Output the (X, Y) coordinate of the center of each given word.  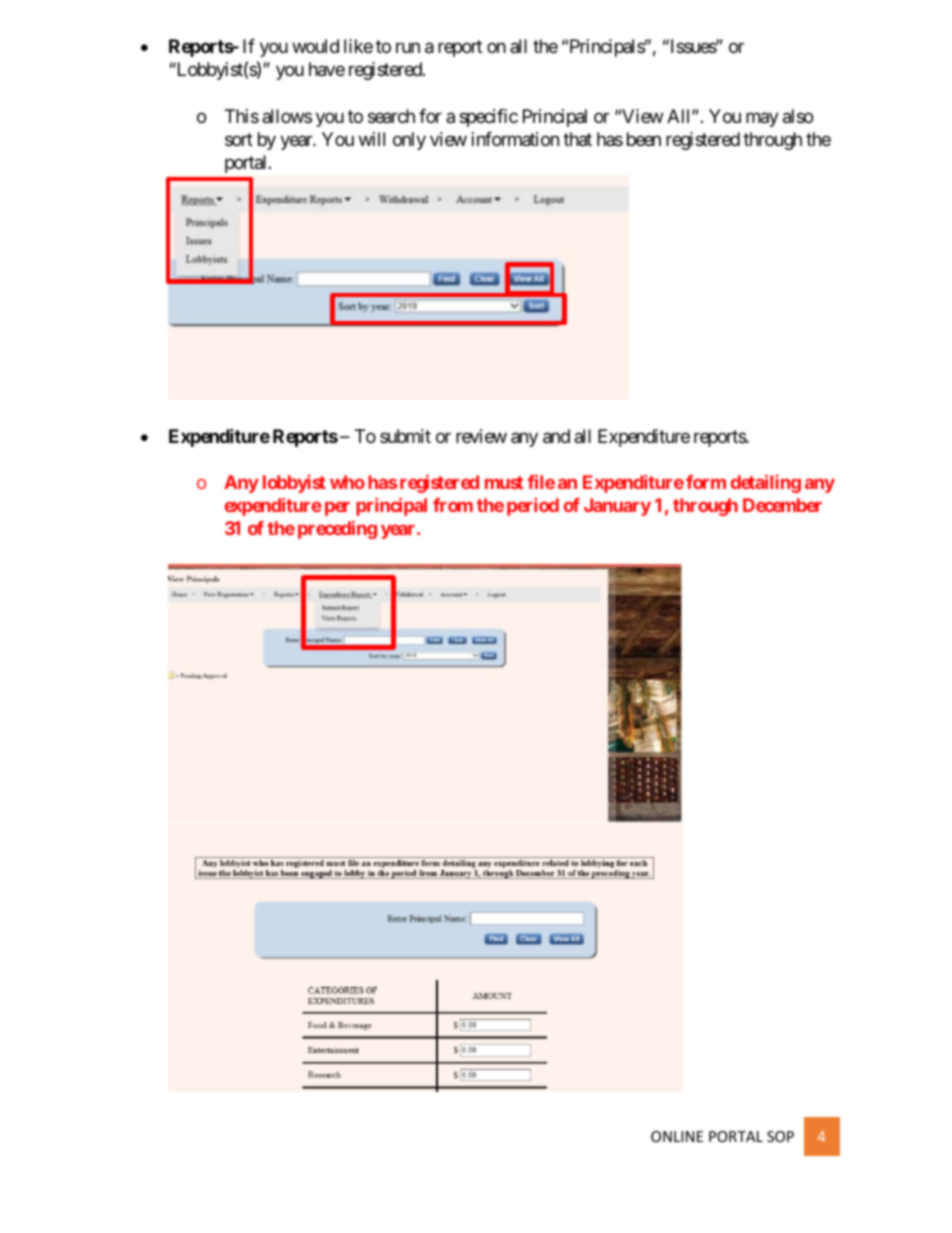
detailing (766, 484)
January (617, 507)
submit (405, 436)
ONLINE (677, 1136)
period (533, 507)
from (453, 505)
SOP (780, 1136)
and (556, 436)
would (315, 46)
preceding (337, 530)
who (347, 482)
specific (488, 118)
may (762, 119)
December (782, 505)
